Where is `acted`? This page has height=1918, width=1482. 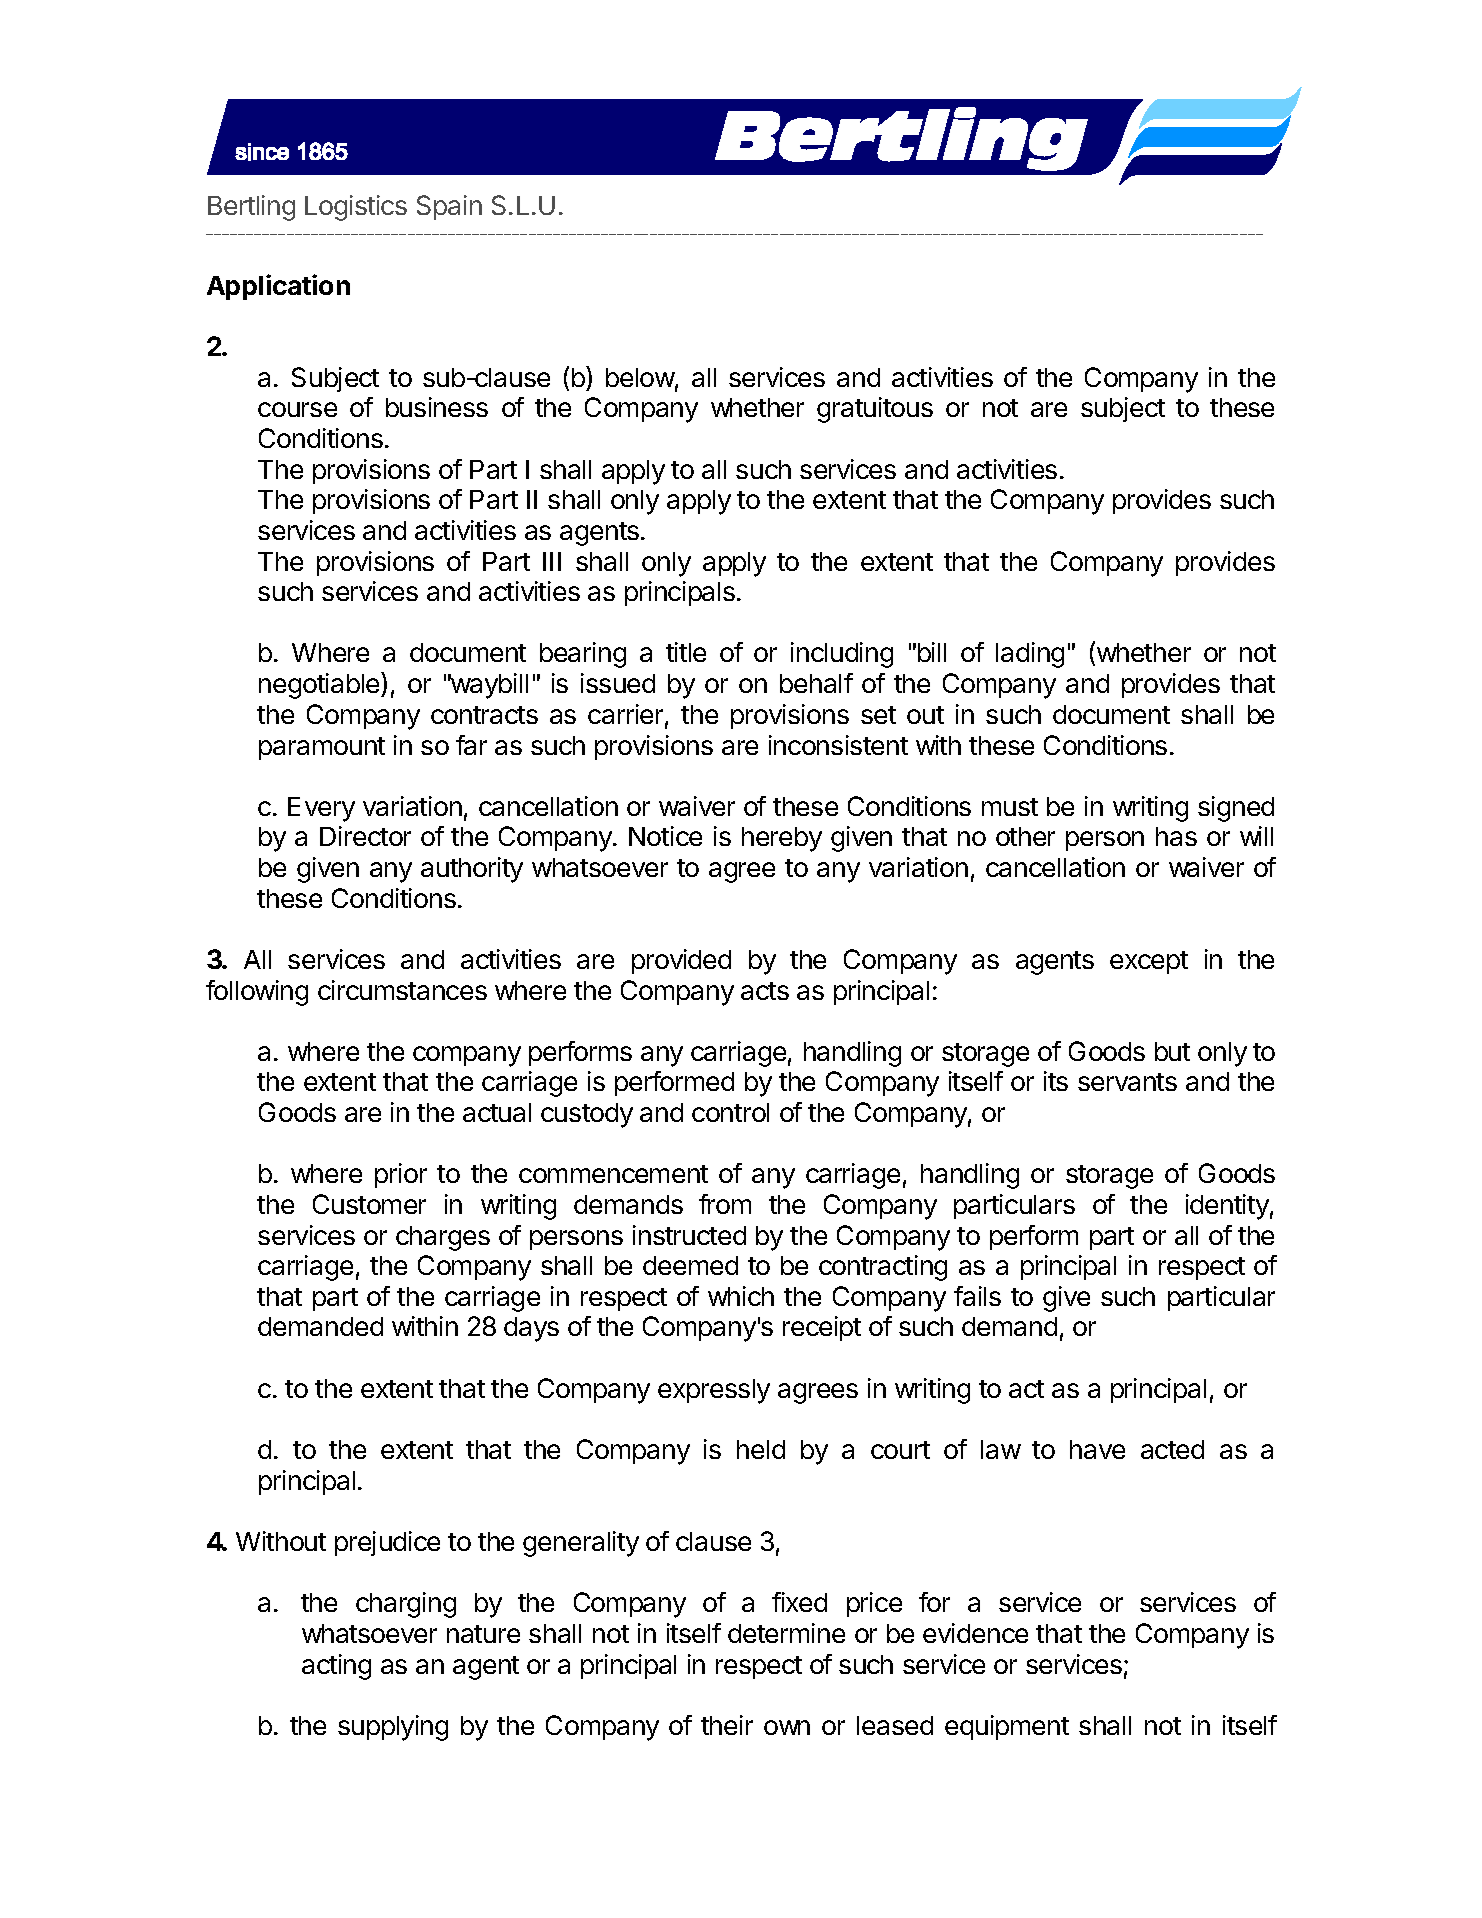 acted is located at coordinates (1172, 1449).
